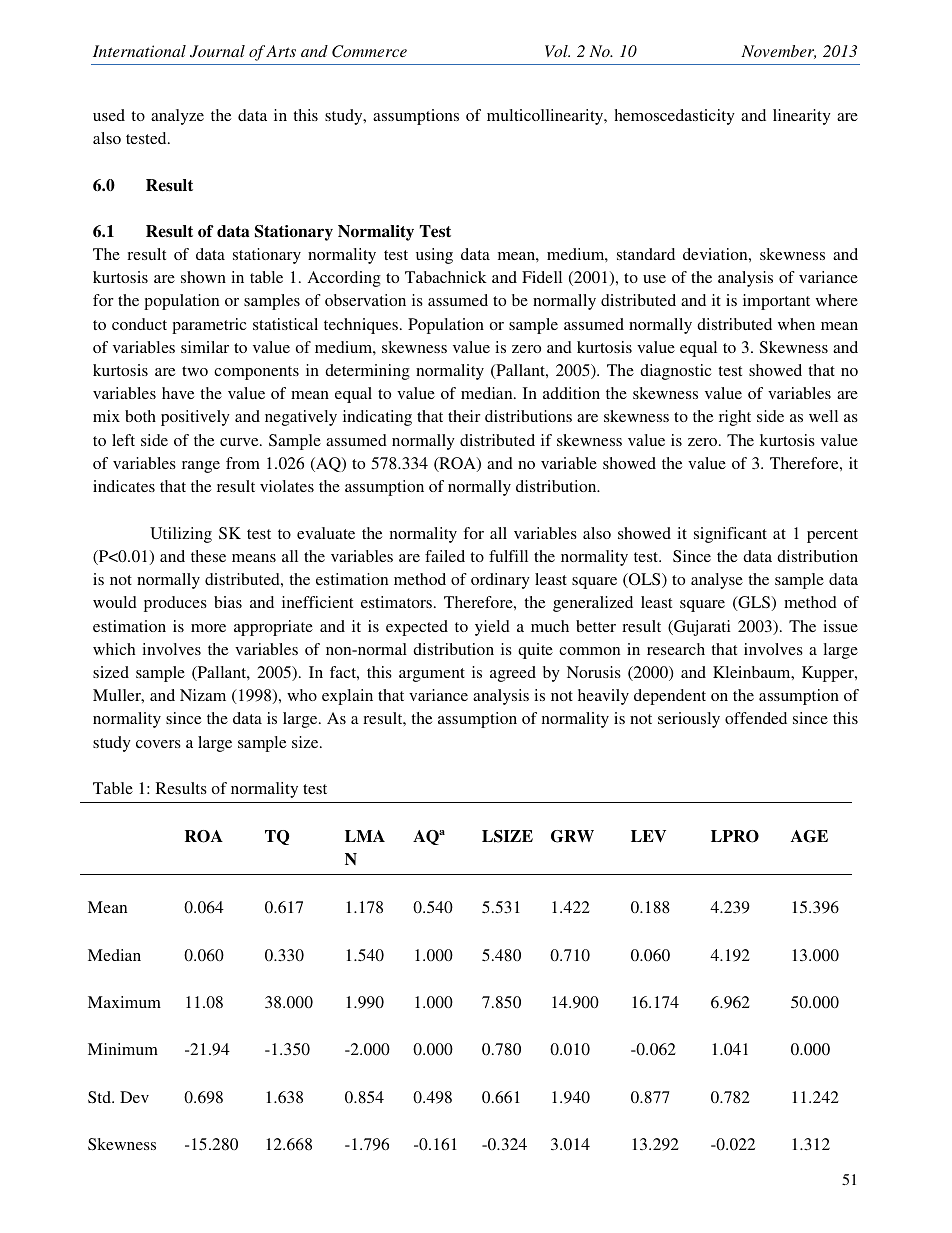 This document has width=952, height=1233. What do you see at coordinates (362, 326) in the document?
I see `techniques` at bounding box center [362, 326].
